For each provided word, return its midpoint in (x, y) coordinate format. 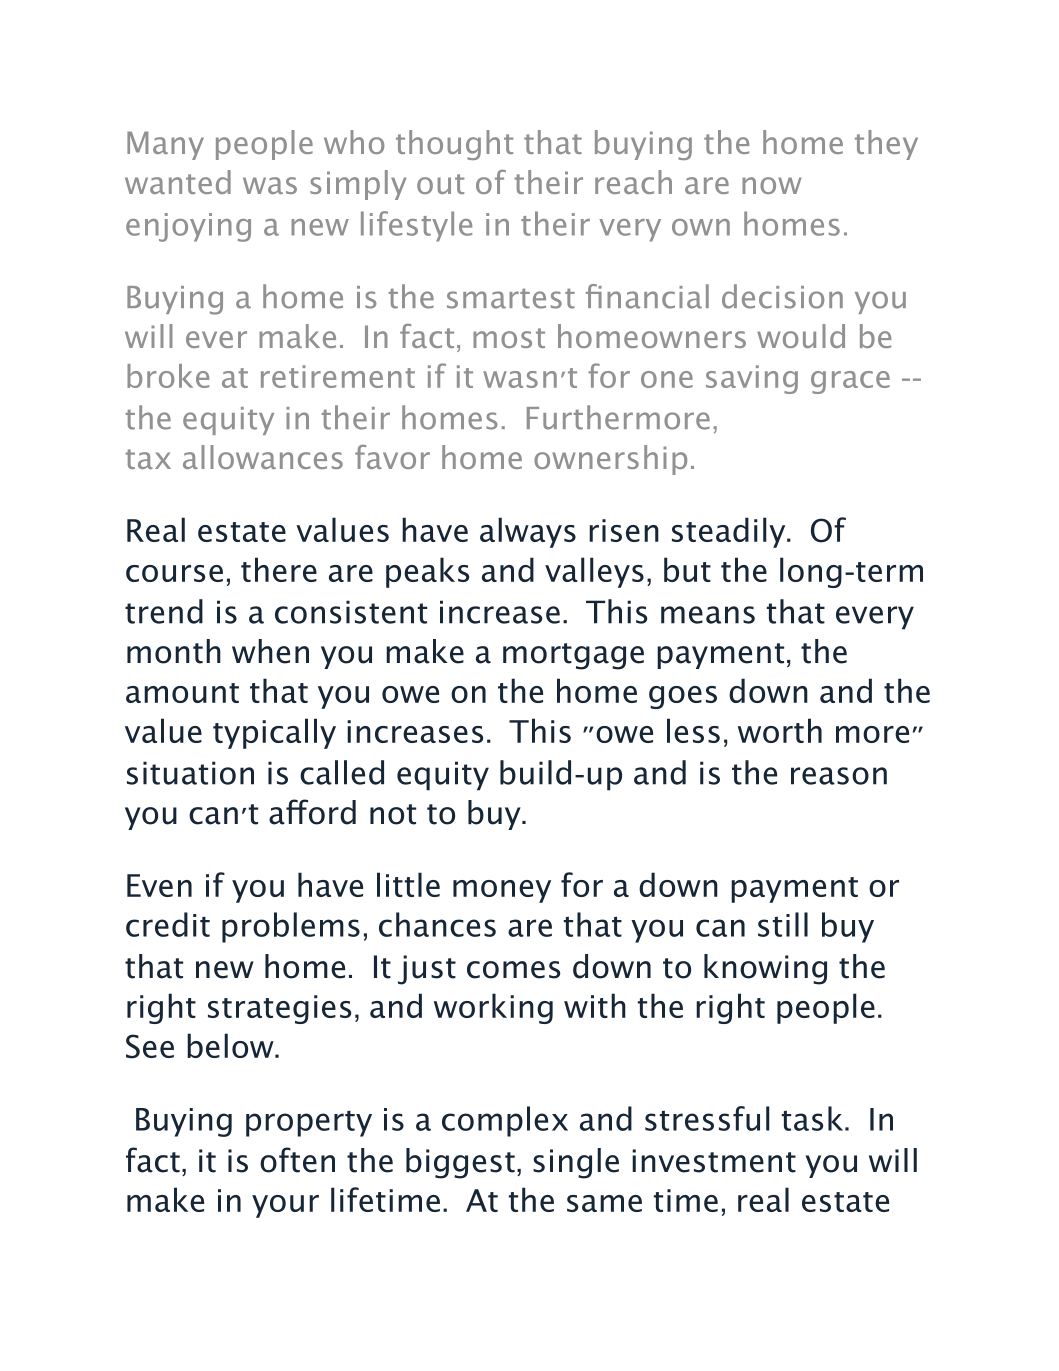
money (502, 891)
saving (752, 379)
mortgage (573, 656)
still (783, 924)
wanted (178, 182)
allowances (263, 457)
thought (454, 145)
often (297, 1160)
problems (291, 927)
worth (780, 730)
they (886, 145)
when (270, 651)
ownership (610, 460)
